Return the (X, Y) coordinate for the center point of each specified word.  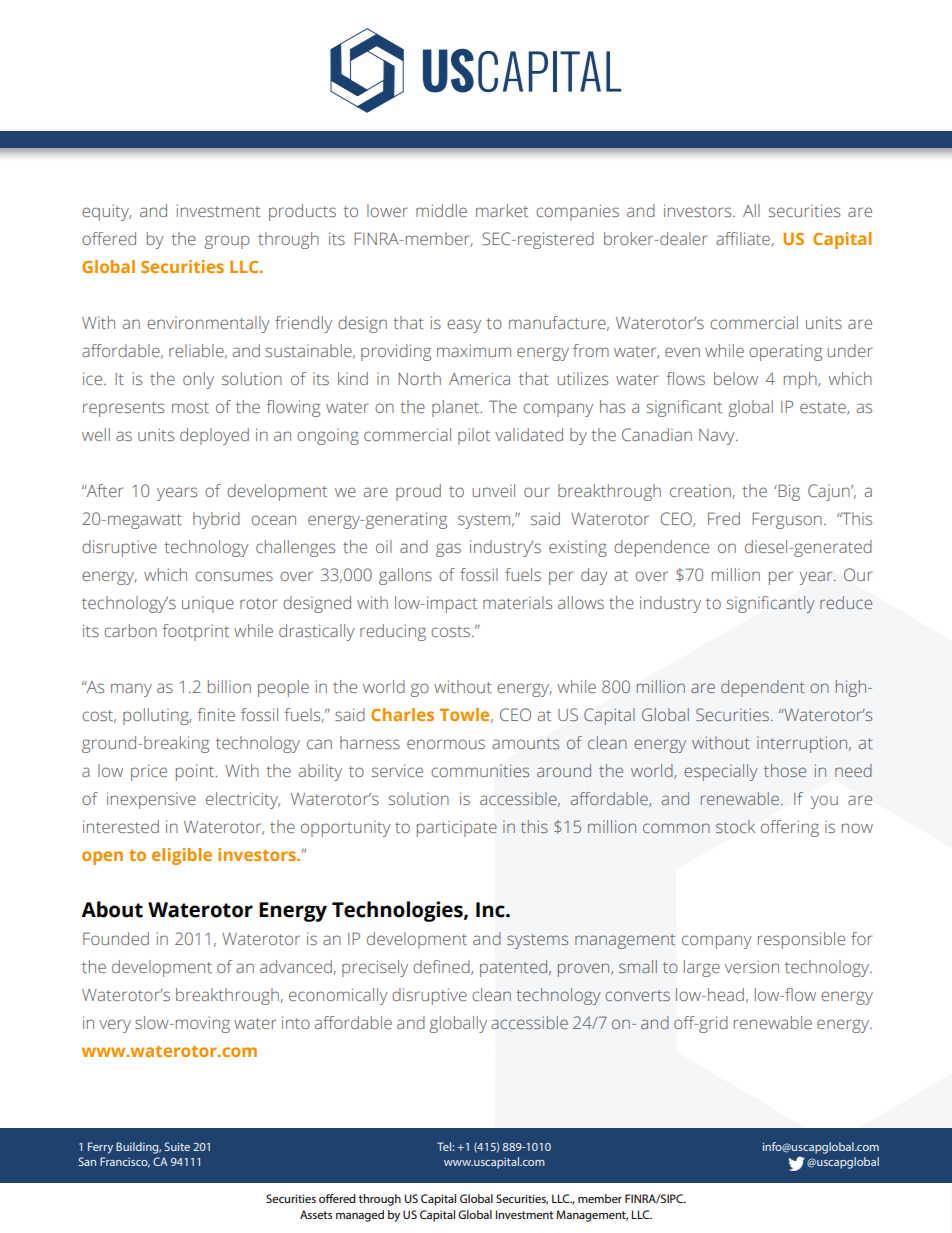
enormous (446, 744)
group (226, 242)
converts (637, 995)
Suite (177, 1146)
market (502, 210)
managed (360, 1216)
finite (216, 714)
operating (785, 352)
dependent (763, 688)
